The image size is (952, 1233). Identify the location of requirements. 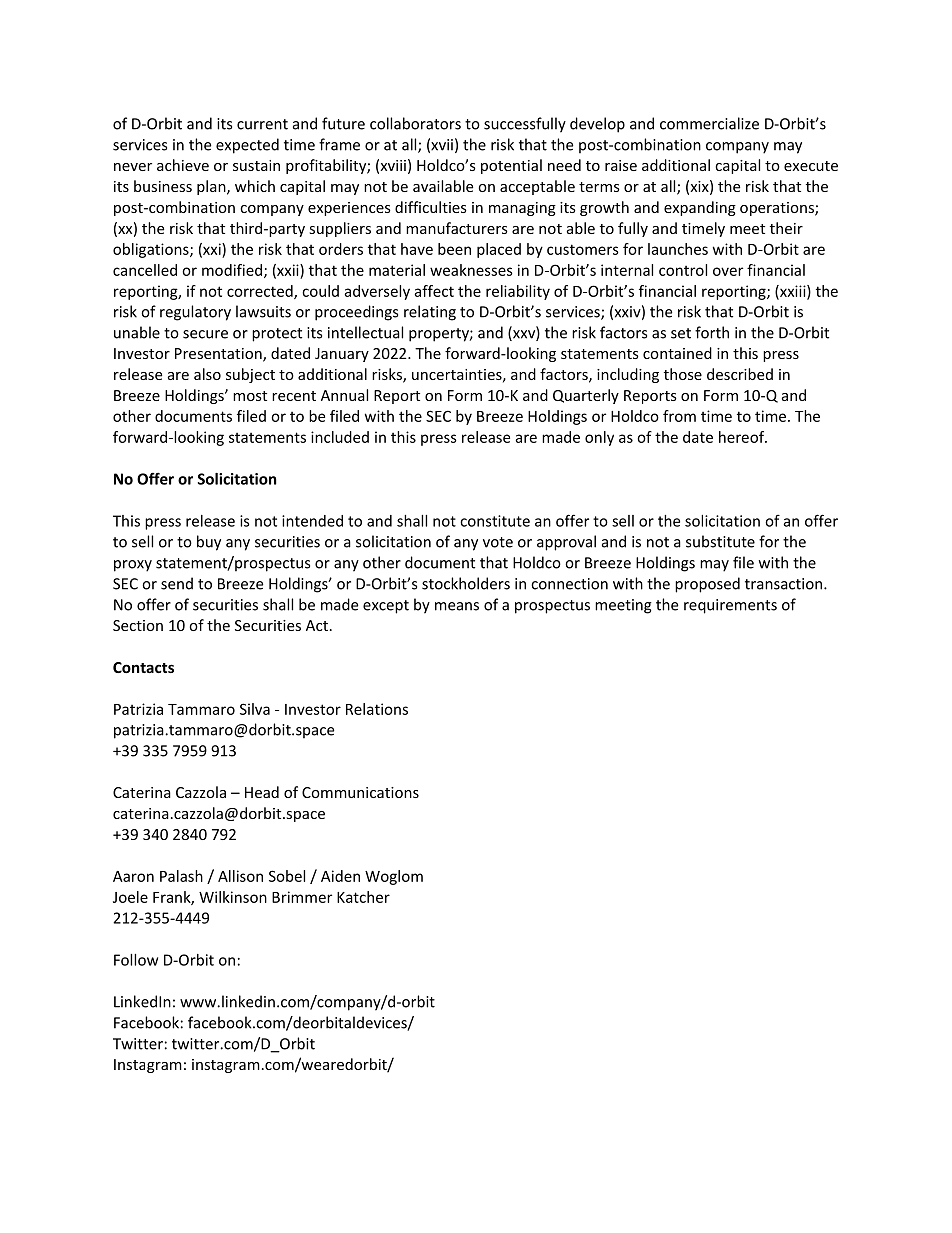
(730, 606).
